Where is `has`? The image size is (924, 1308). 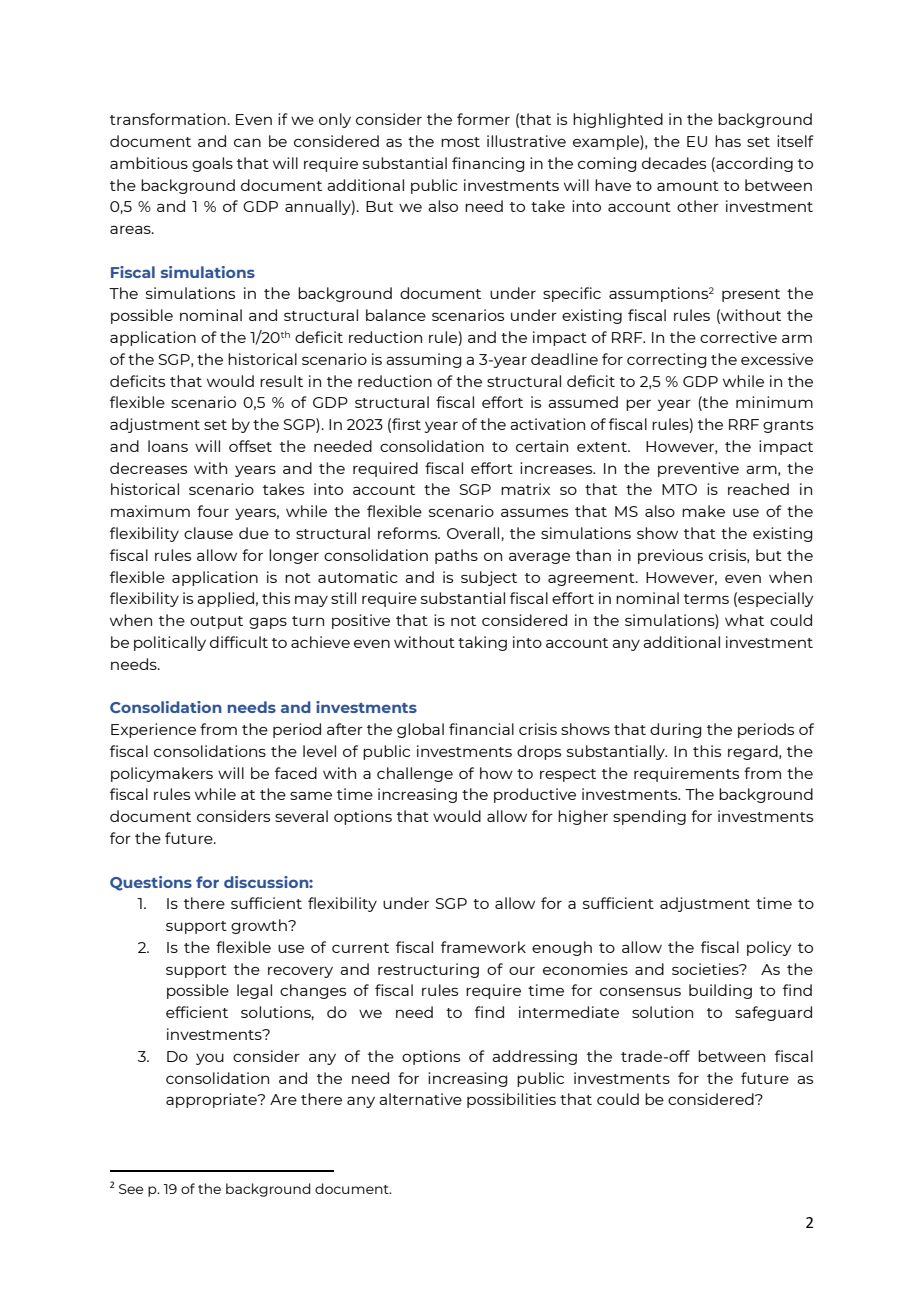 has is located at coordinates (728, 141).
